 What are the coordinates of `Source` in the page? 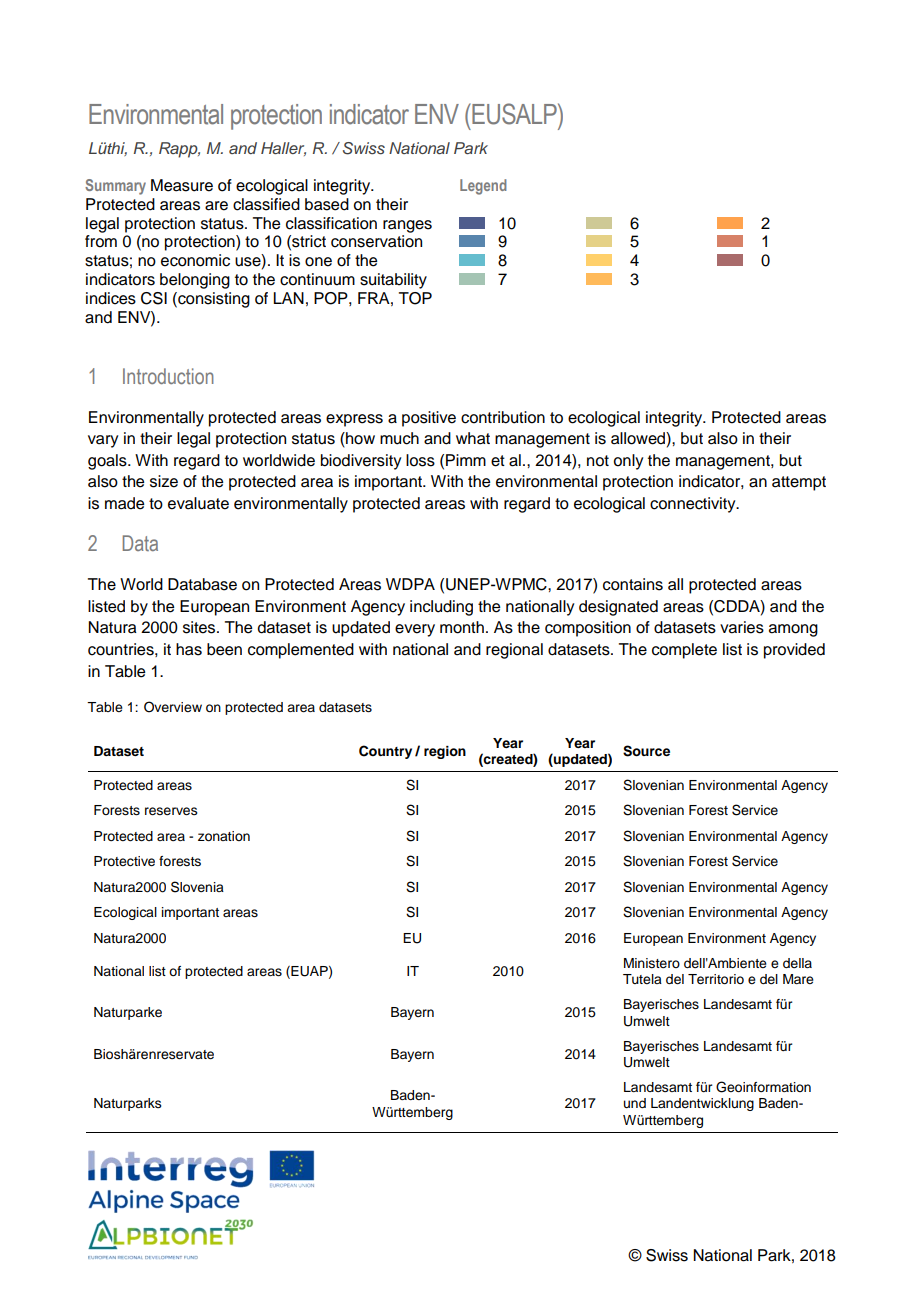 It's located at (646, 751).
